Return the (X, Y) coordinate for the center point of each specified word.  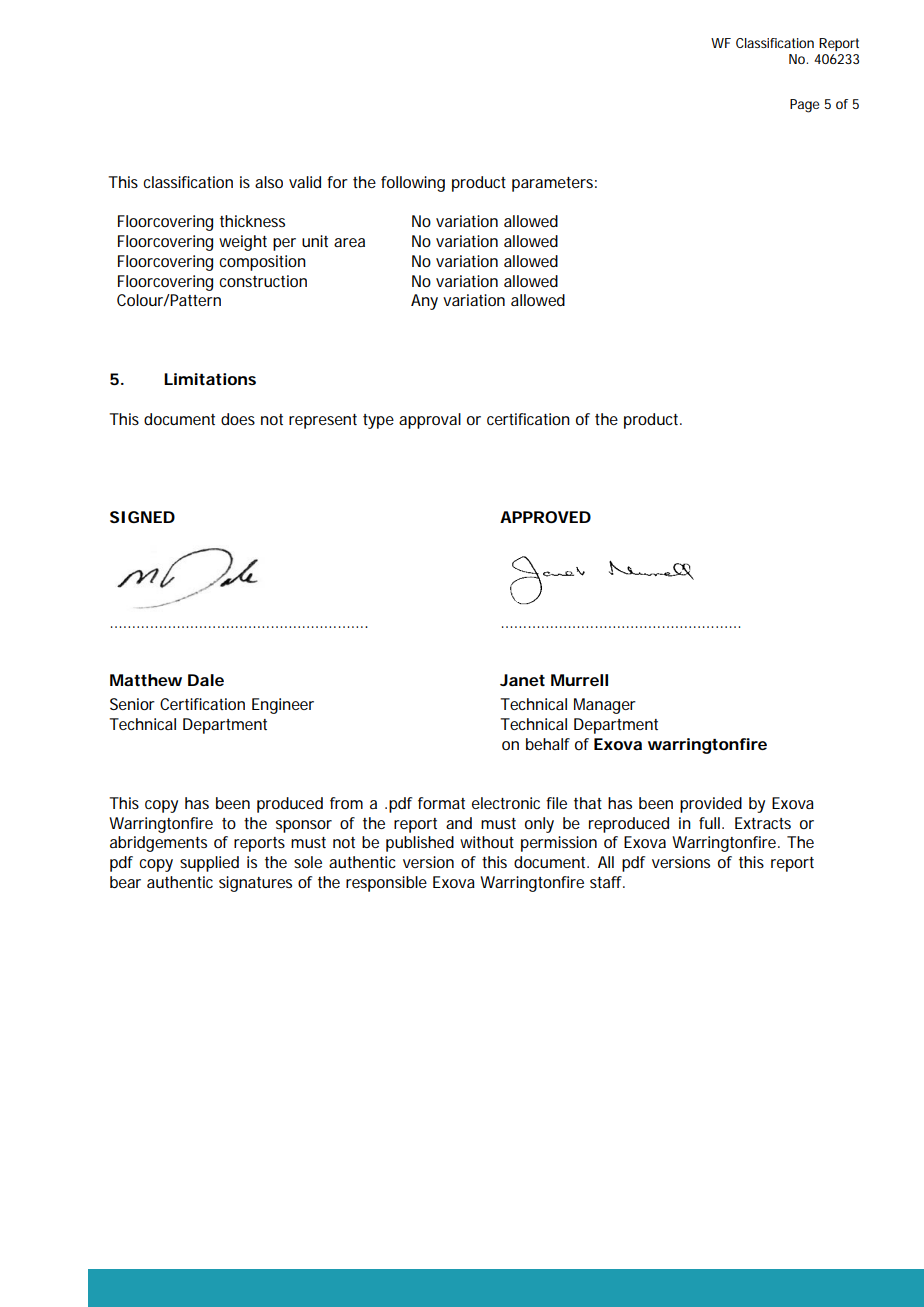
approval (430, 421)
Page (804, 106)
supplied (209, 864)
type (378, 421)
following (413, 184)
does (238, 419)
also (269, 182)
